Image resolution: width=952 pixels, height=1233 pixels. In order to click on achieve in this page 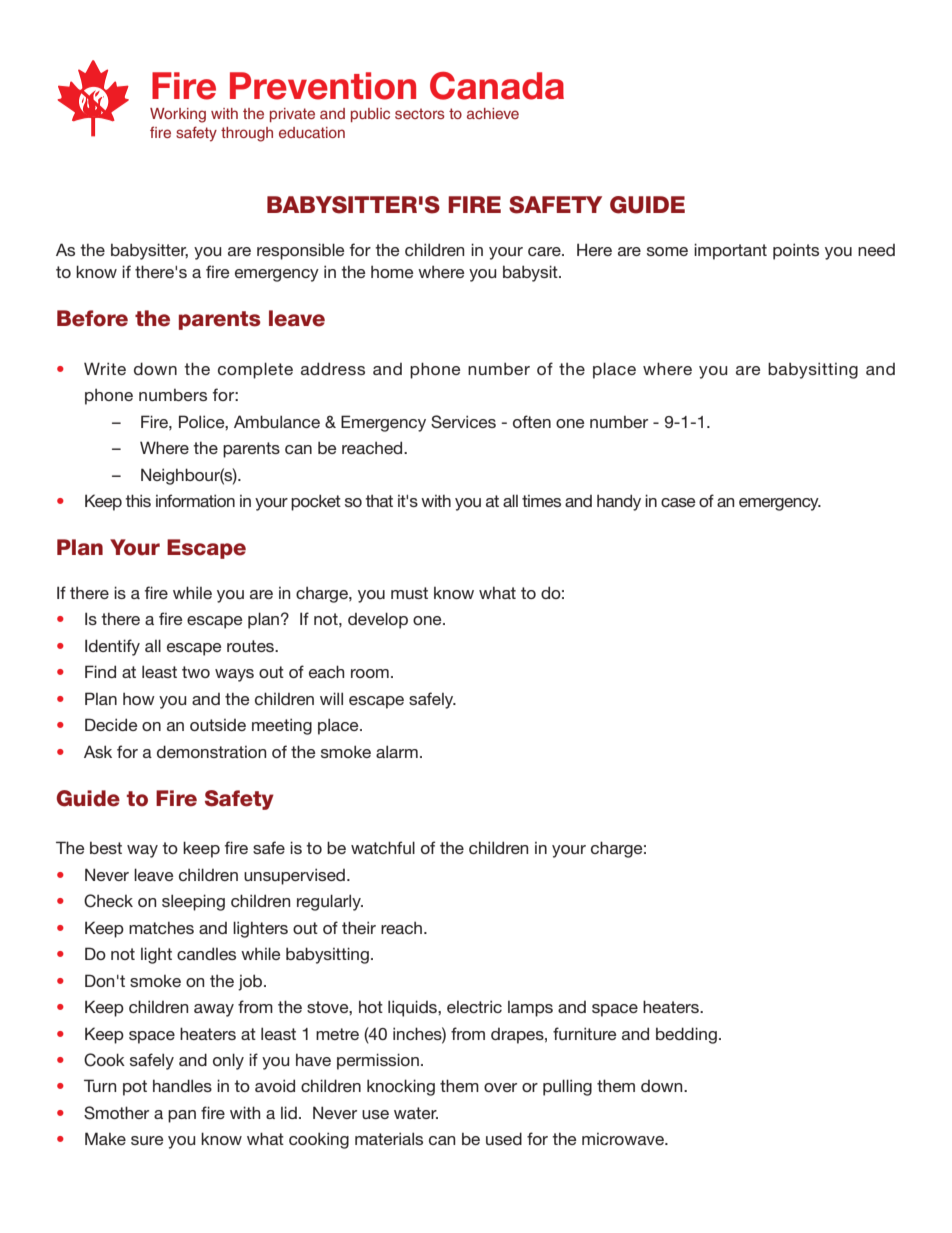, I will do `click(493, 113)`.
